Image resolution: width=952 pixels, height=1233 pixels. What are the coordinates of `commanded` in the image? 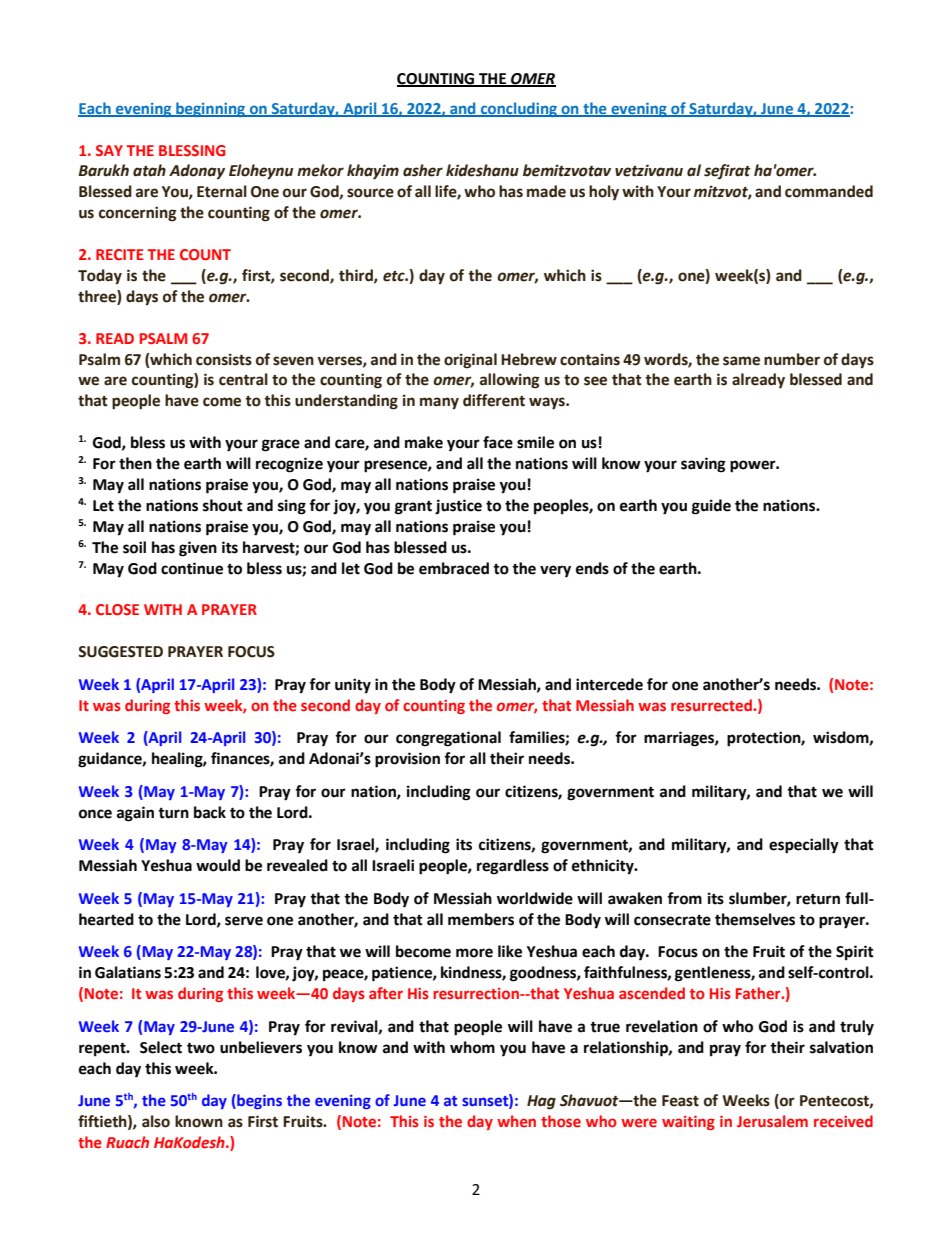 It's located at (829, 191).
